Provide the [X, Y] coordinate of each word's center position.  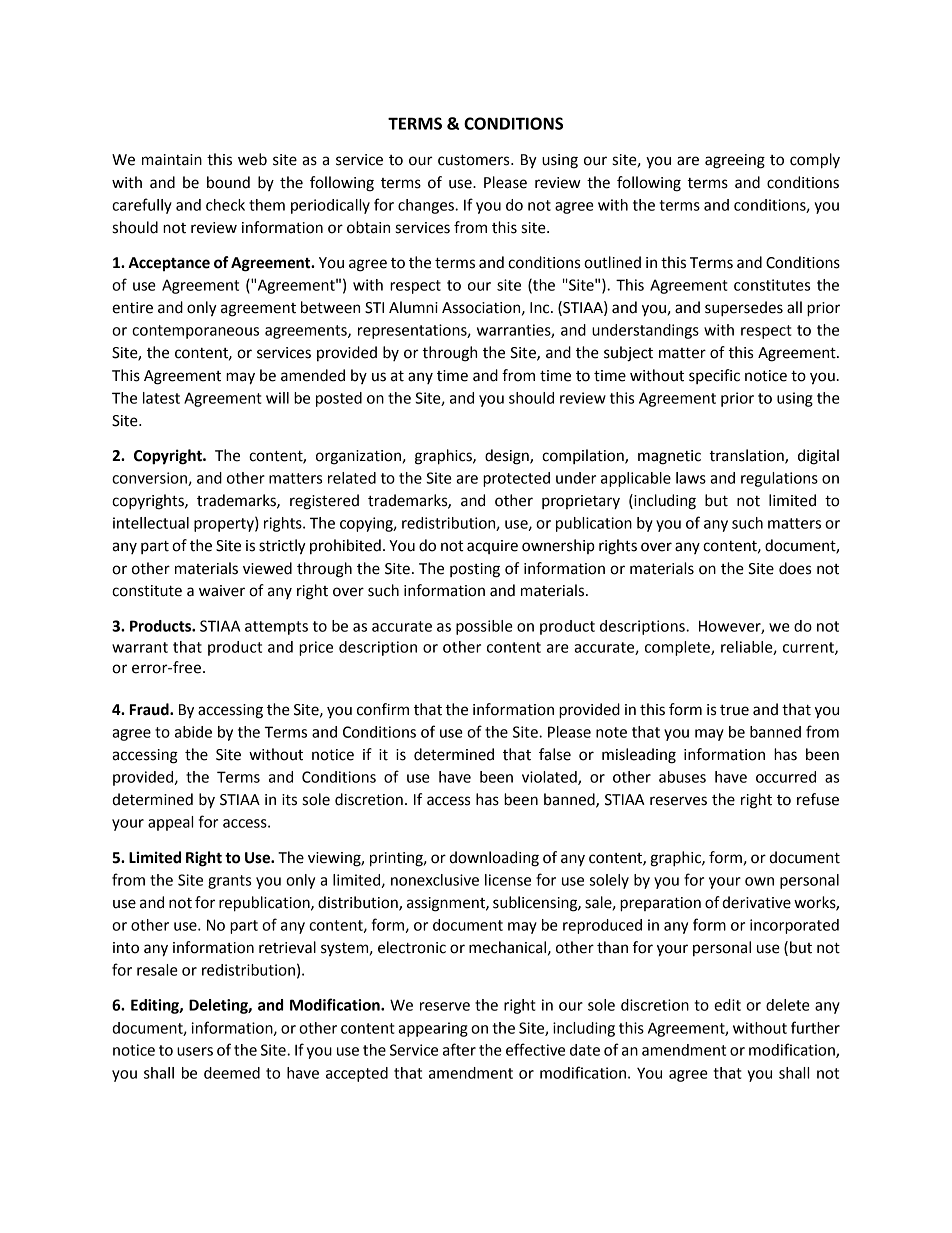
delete [788, 1005]
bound [228, 182]
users [195, 1051]
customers [475, 160]
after [459, 1049]
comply [815, 161]
